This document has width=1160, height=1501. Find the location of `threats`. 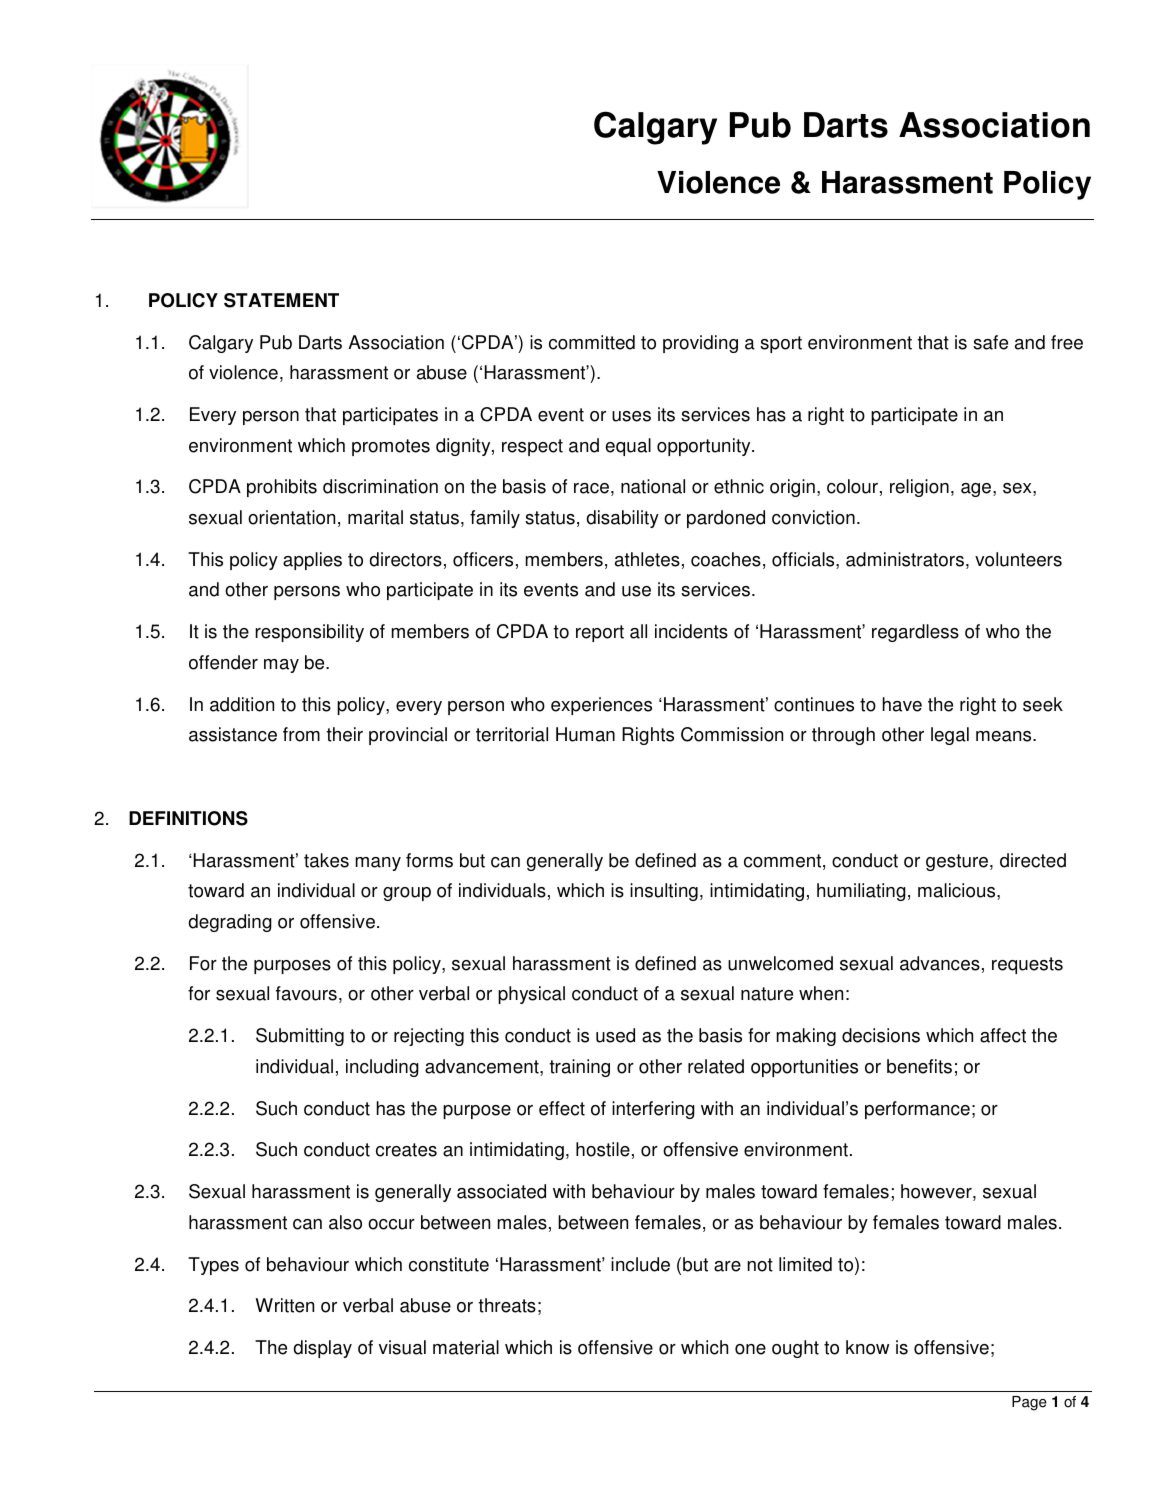

threats is located at coordinates (507, 1305).
